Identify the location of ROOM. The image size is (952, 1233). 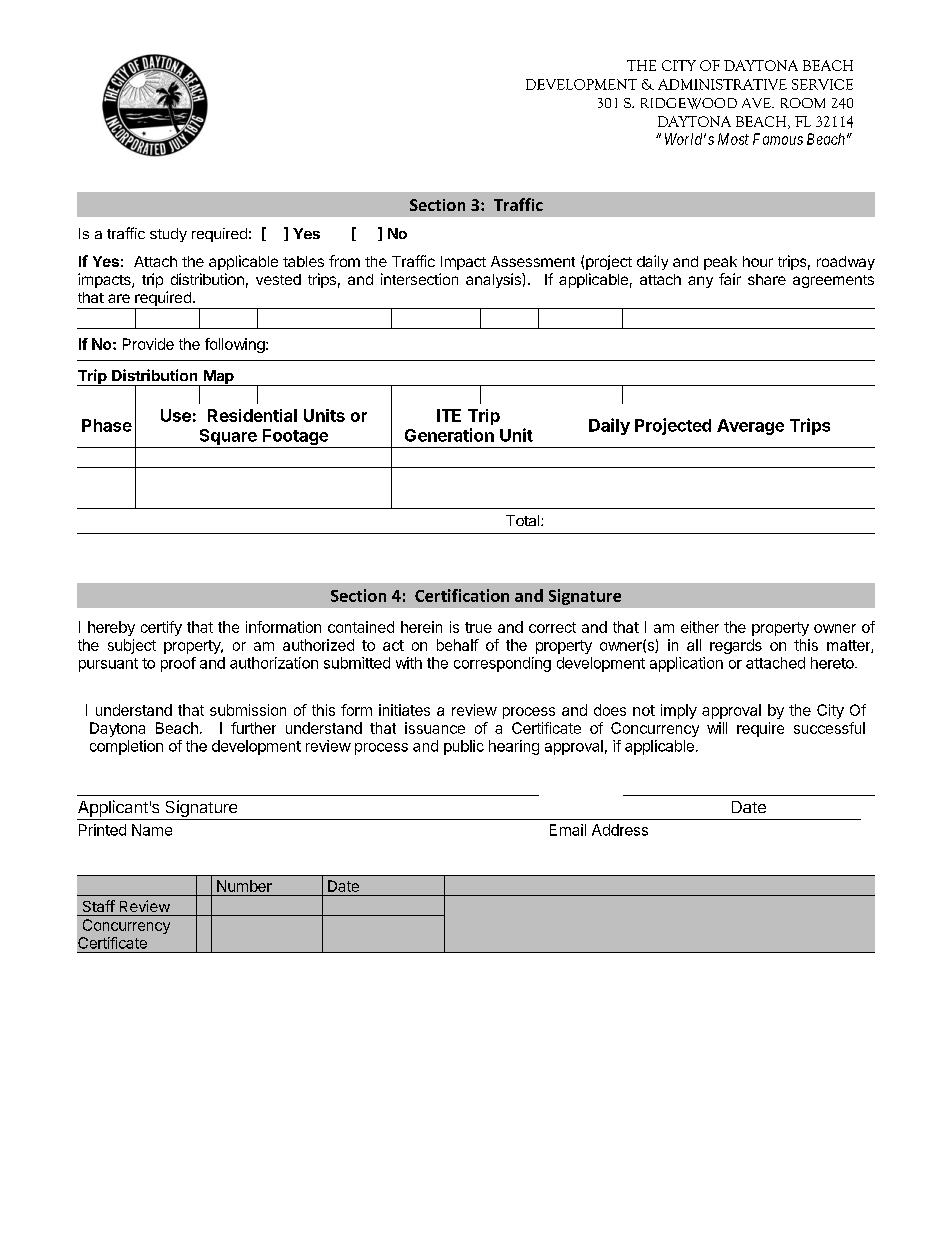
(803, 103).
